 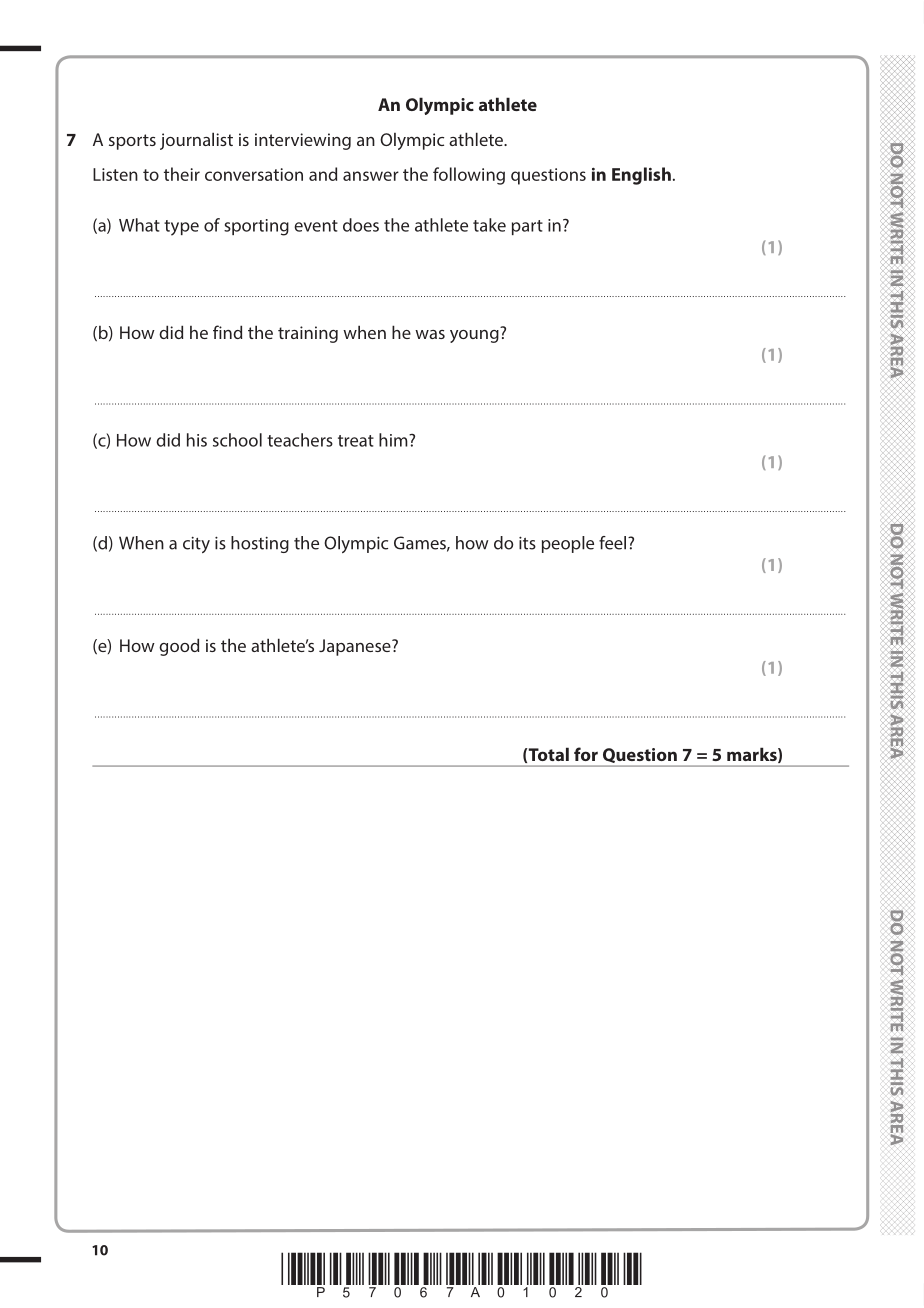 What do you see at coordinates (568, 544) in the screenshot?
I see `people` at bounding box center [568, 544].
